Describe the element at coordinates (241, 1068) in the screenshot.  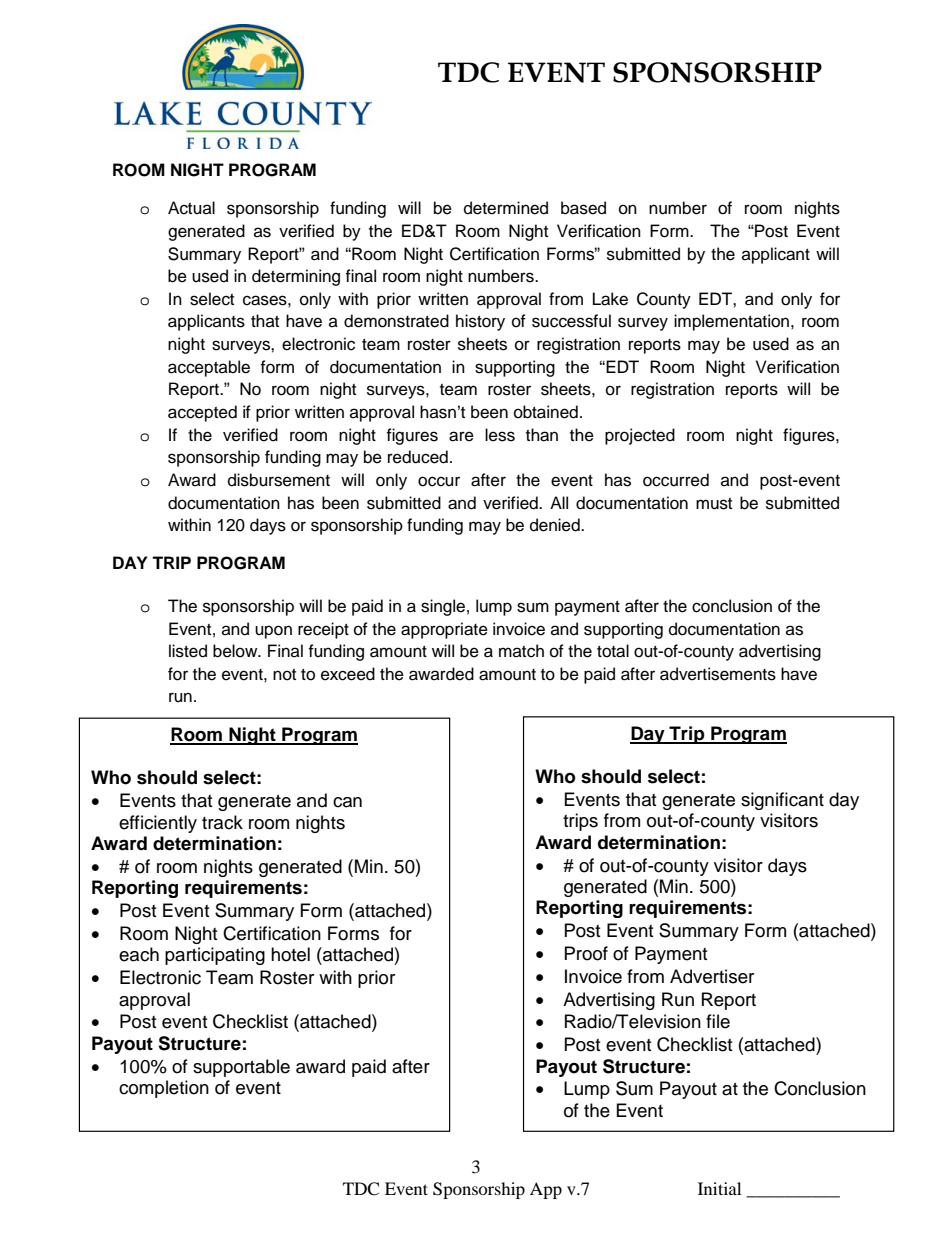
I see `supportable` at that location.
